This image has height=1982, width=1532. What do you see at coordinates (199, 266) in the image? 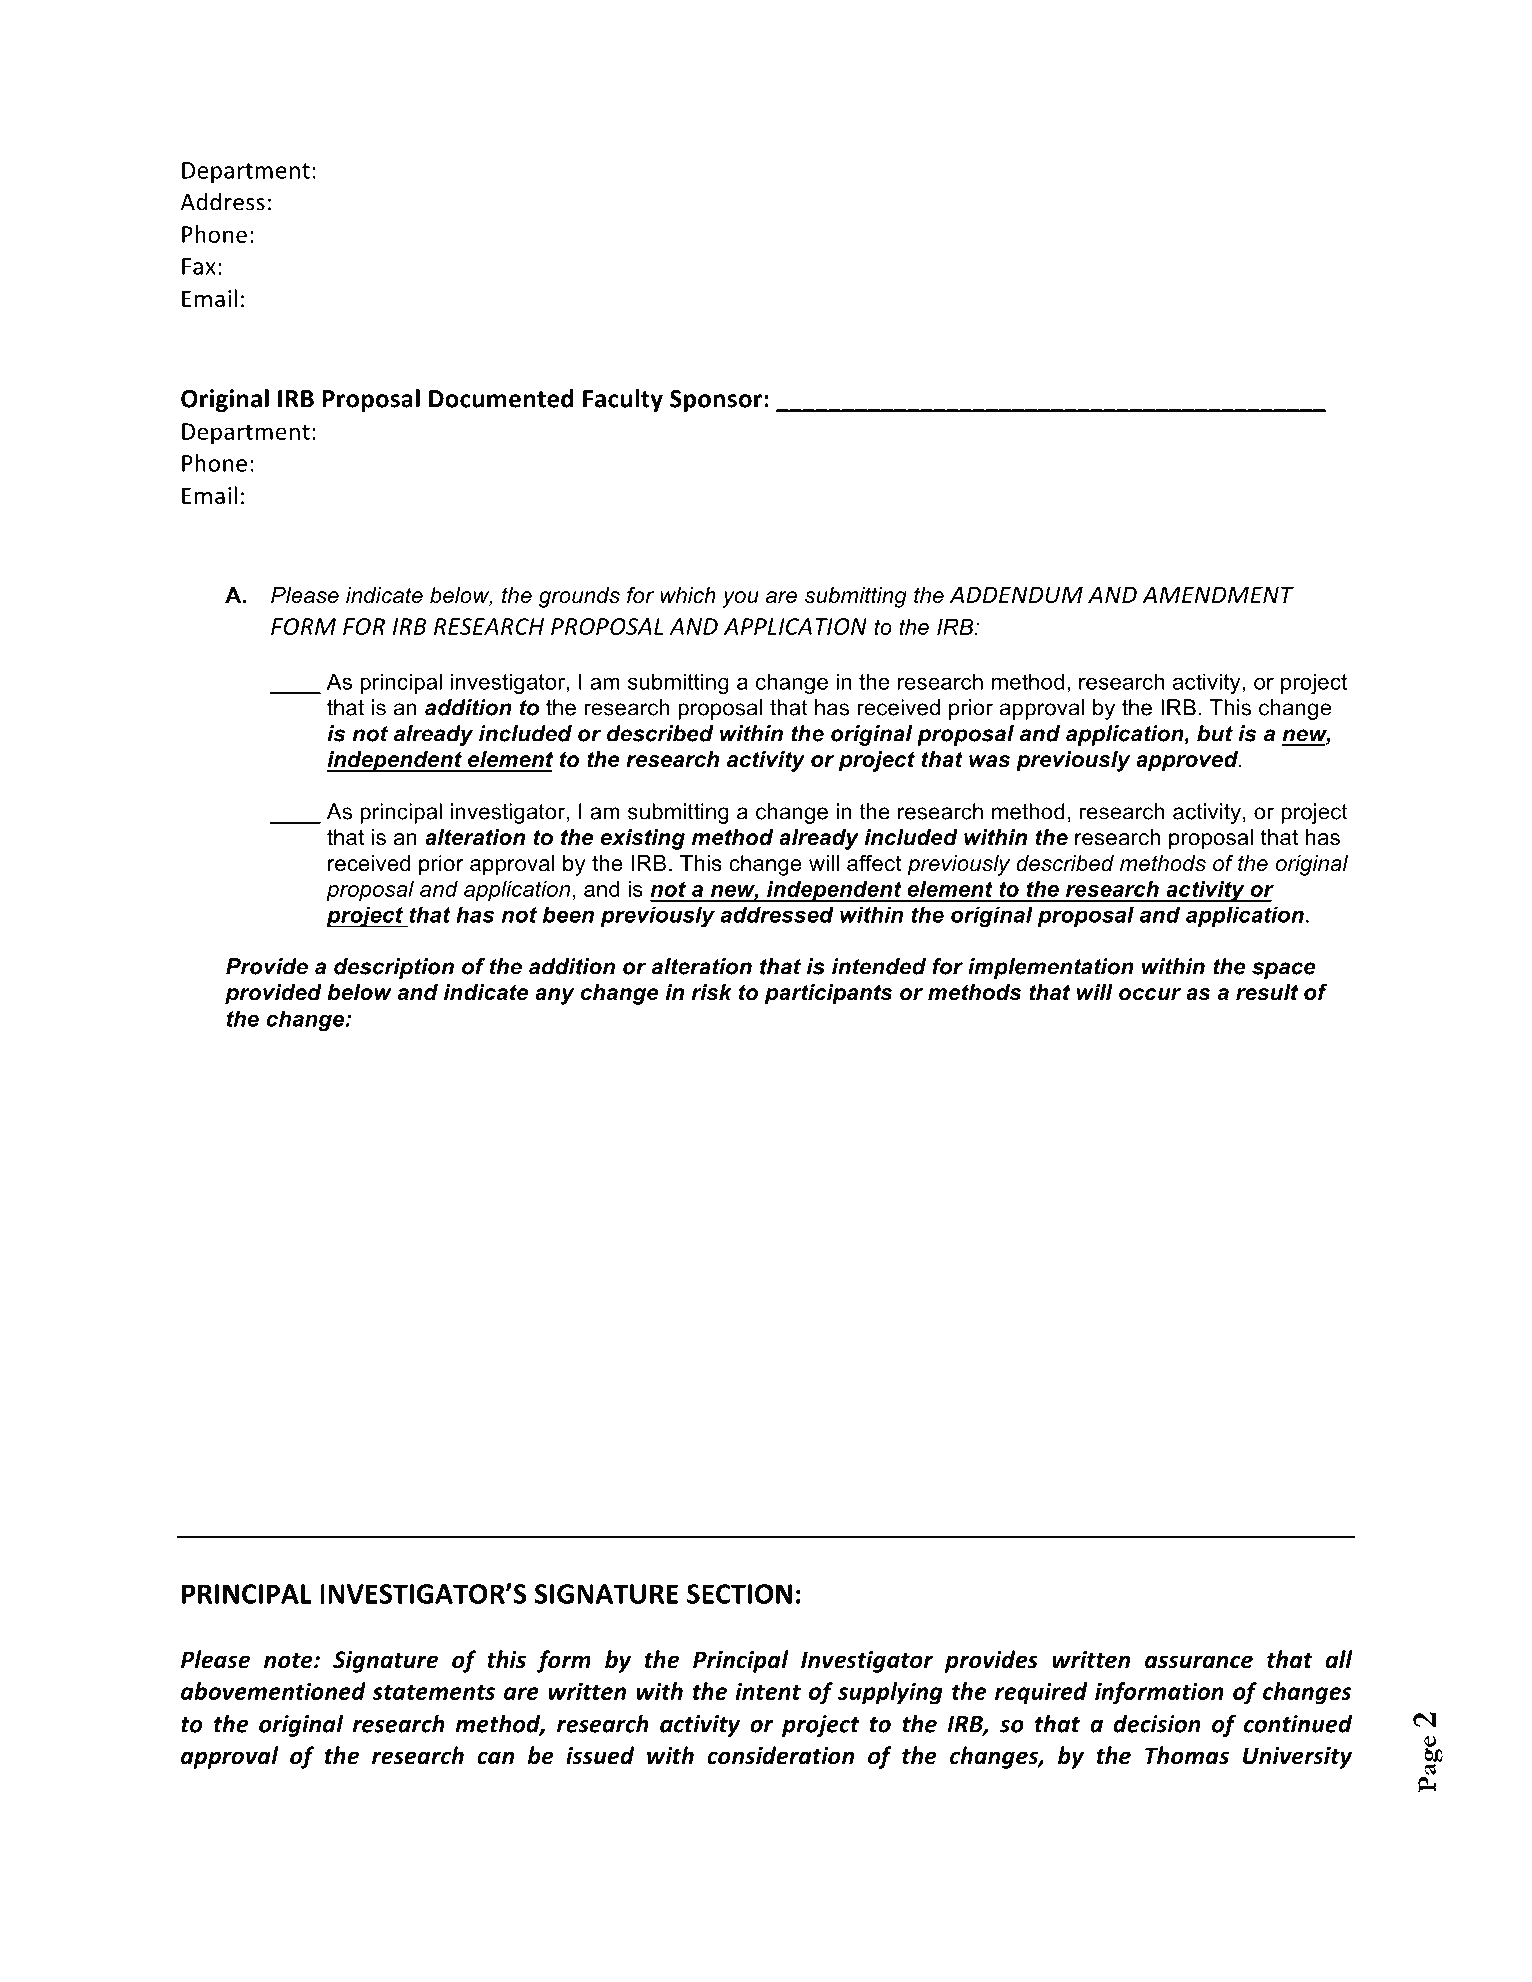
I see `Fax` at bounding box center [199, 266].
